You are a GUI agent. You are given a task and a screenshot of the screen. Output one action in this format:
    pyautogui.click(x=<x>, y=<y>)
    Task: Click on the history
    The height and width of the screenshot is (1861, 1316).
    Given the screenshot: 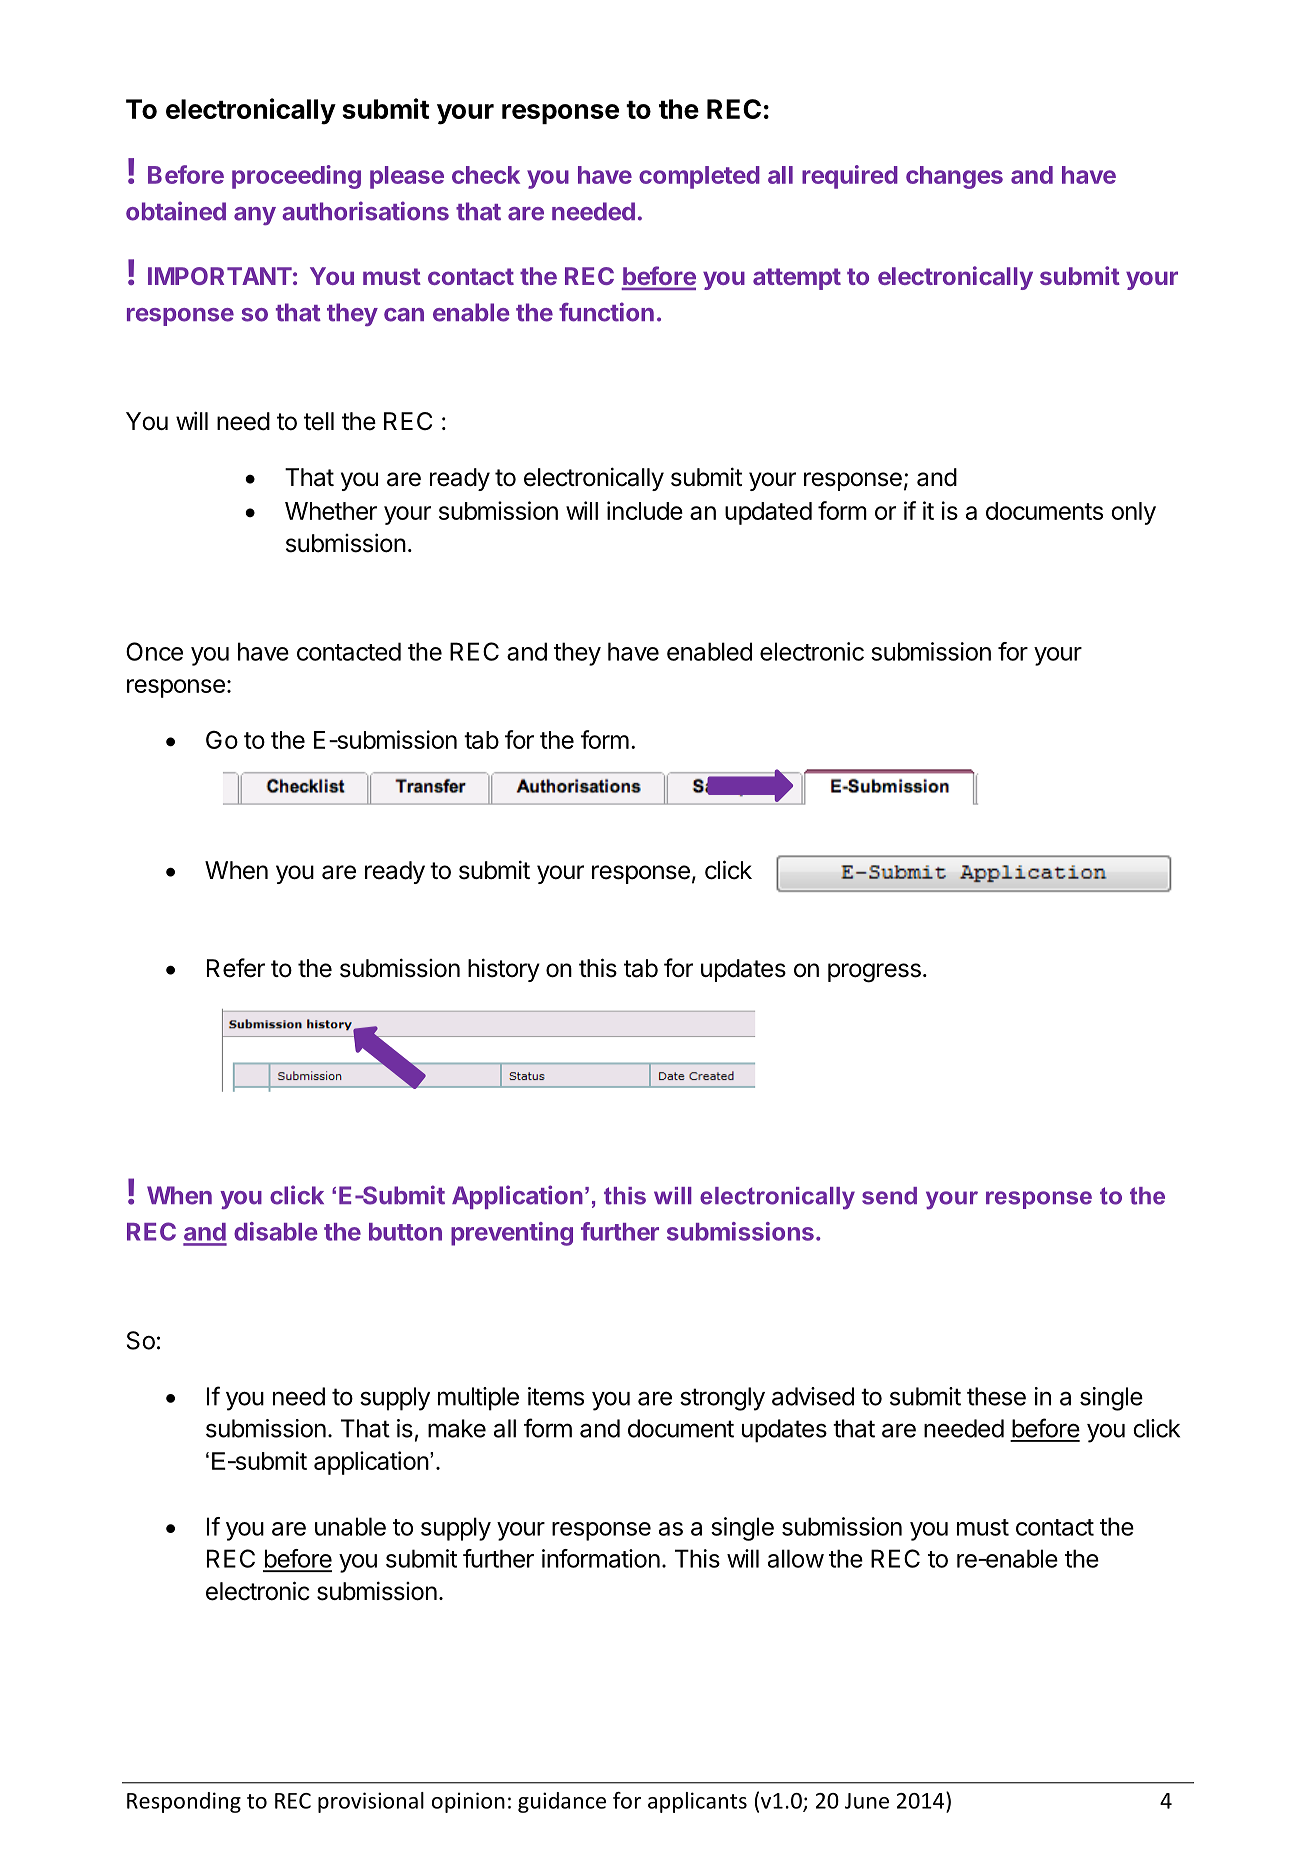 What is the action you would take?
    pyautogui.click(x=504, y=970)
